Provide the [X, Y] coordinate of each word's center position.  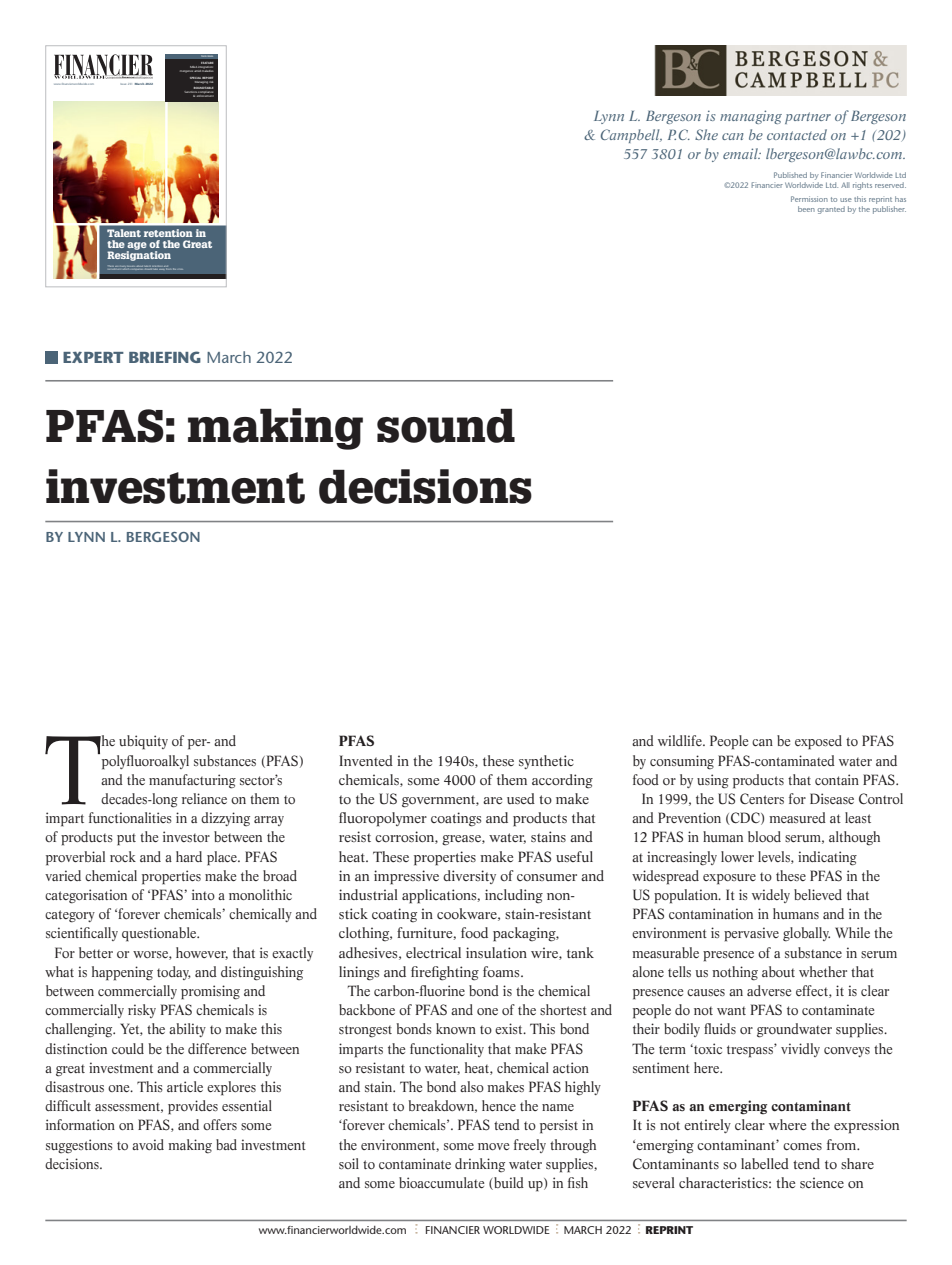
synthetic [546, 762]
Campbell [631, 136]
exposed [818, 742]
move [493, 1146]
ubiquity [143, 742]
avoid [148, 1144]
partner [808, 118]
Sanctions [191, 93]
